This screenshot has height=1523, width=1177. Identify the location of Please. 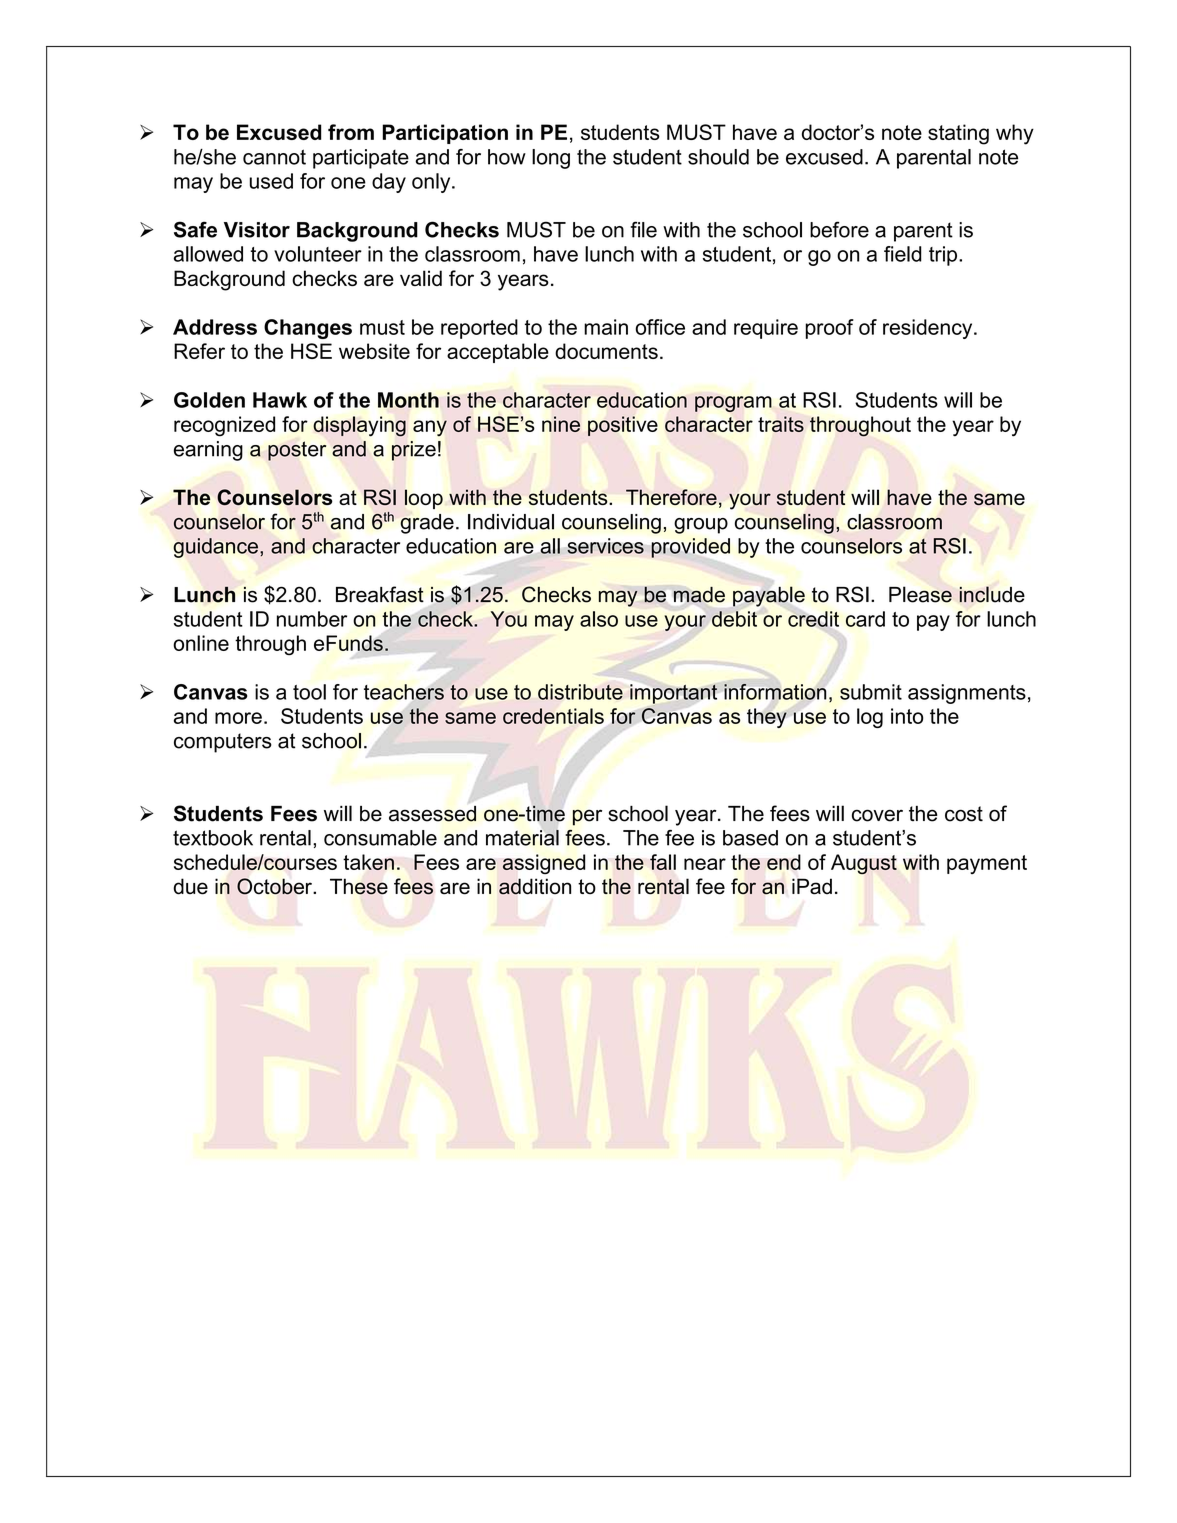
(920, 594).
